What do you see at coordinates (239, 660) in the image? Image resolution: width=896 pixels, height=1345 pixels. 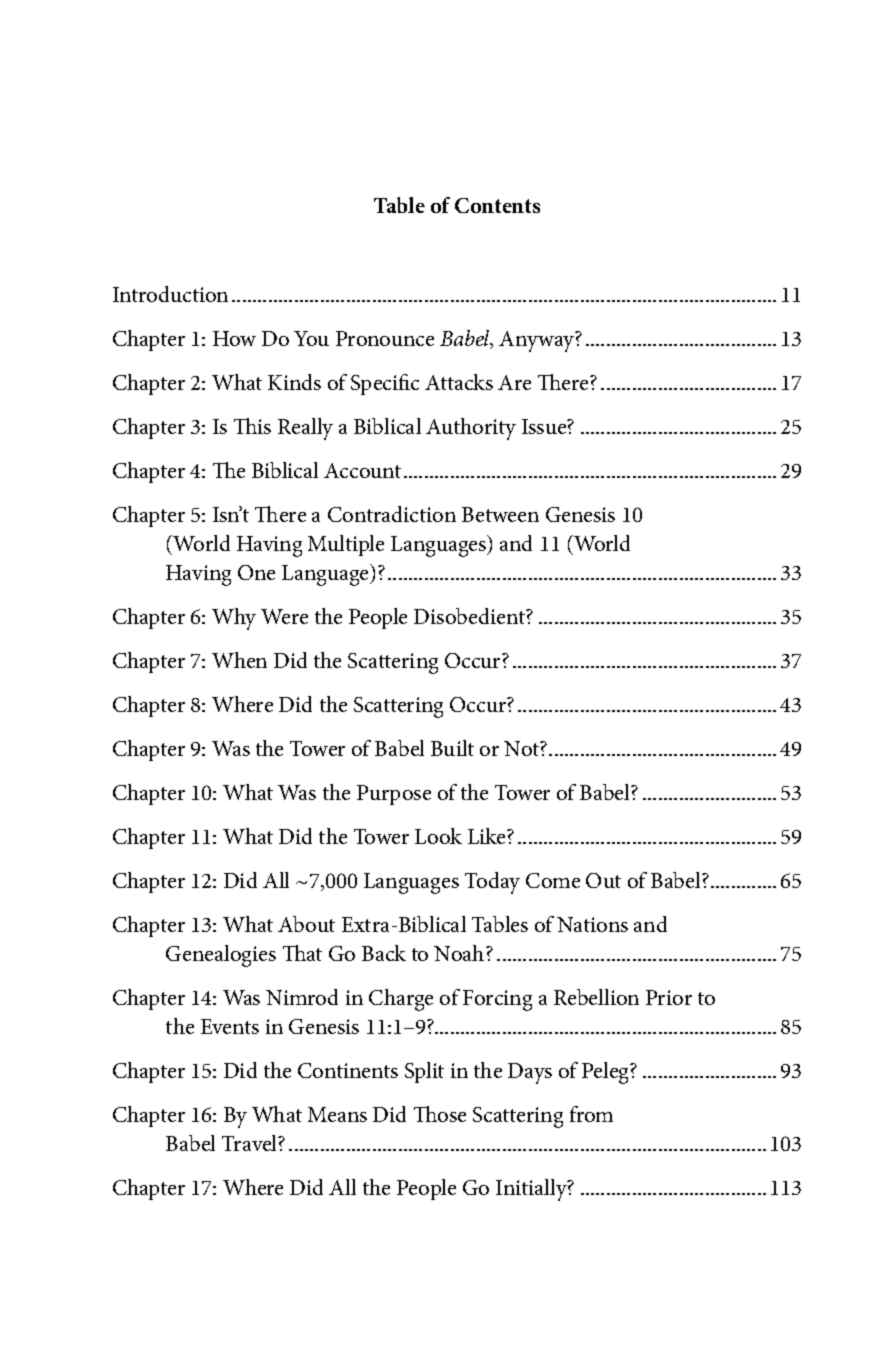 I see `When` at bounding box center [239, 660].
